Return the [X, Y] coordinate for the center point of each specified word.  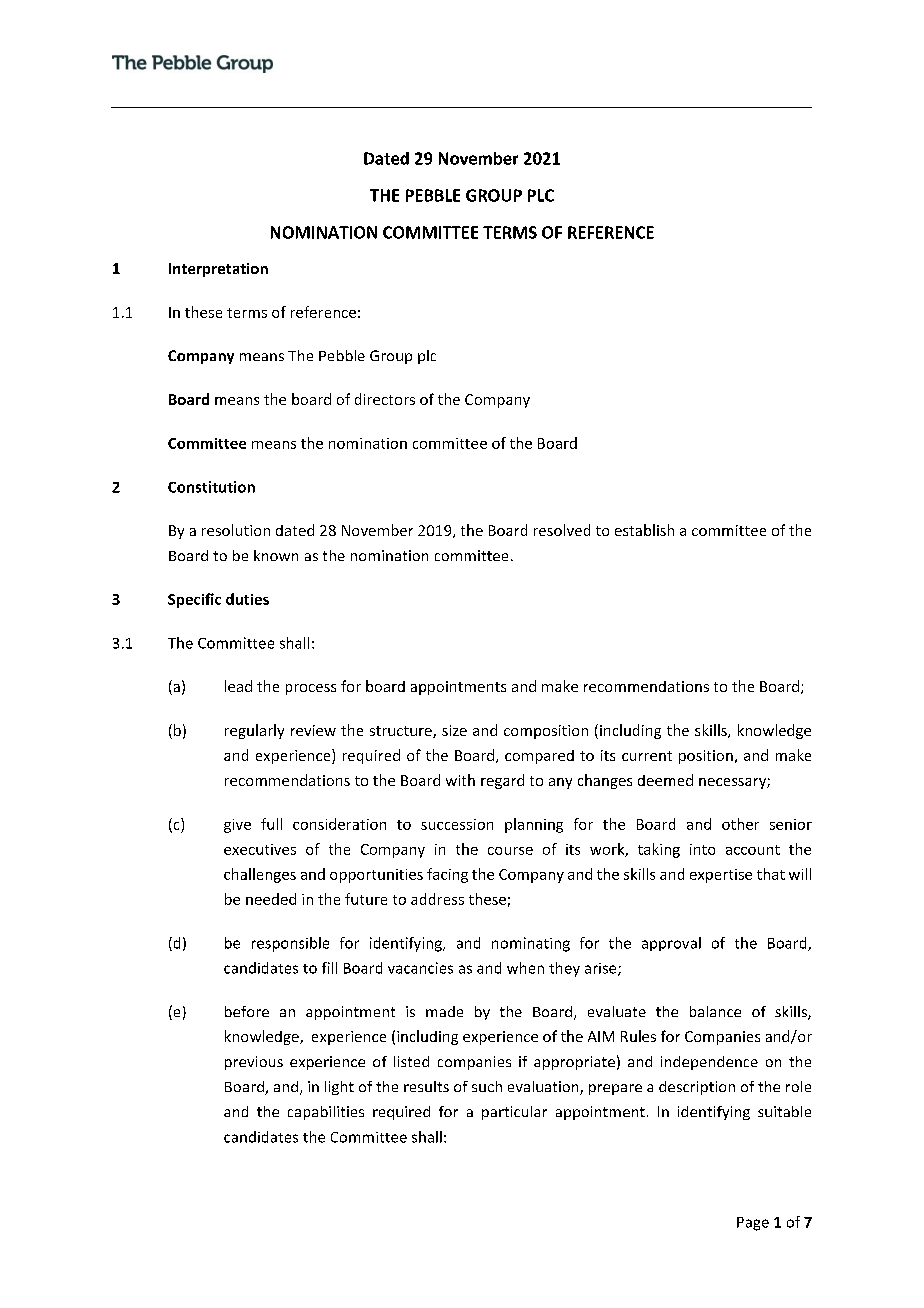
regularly [254, 731]
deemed [665, 780]
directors [385, 399]
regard [502, 781]
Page [753, 1224]
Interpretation [218, 270]
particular [514, 1113]
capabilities [326, 1113]
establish [644, 530]
